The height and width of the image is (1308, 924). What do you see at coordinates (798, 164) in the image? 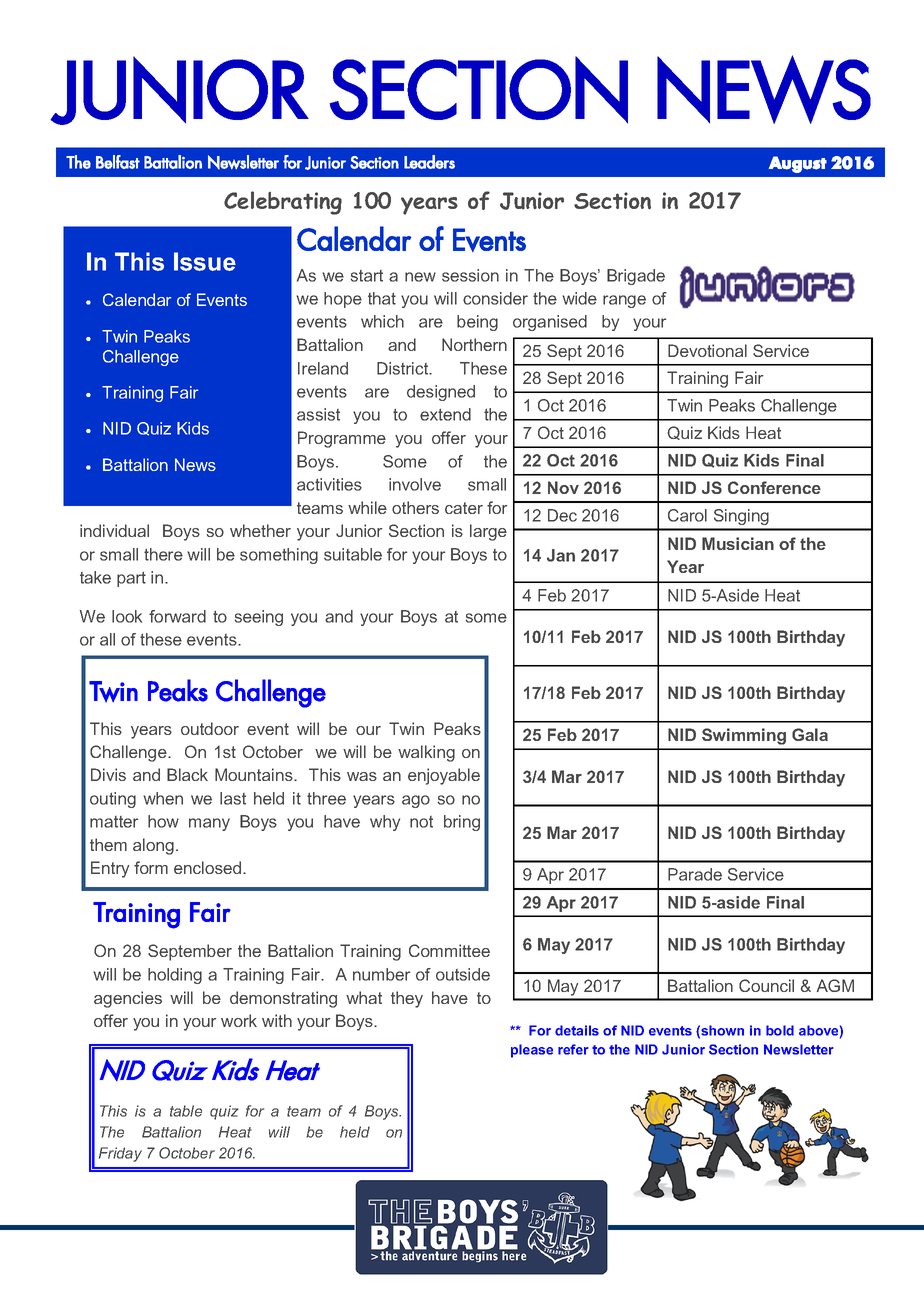
I see `August` at bounding box center [798, 164].
